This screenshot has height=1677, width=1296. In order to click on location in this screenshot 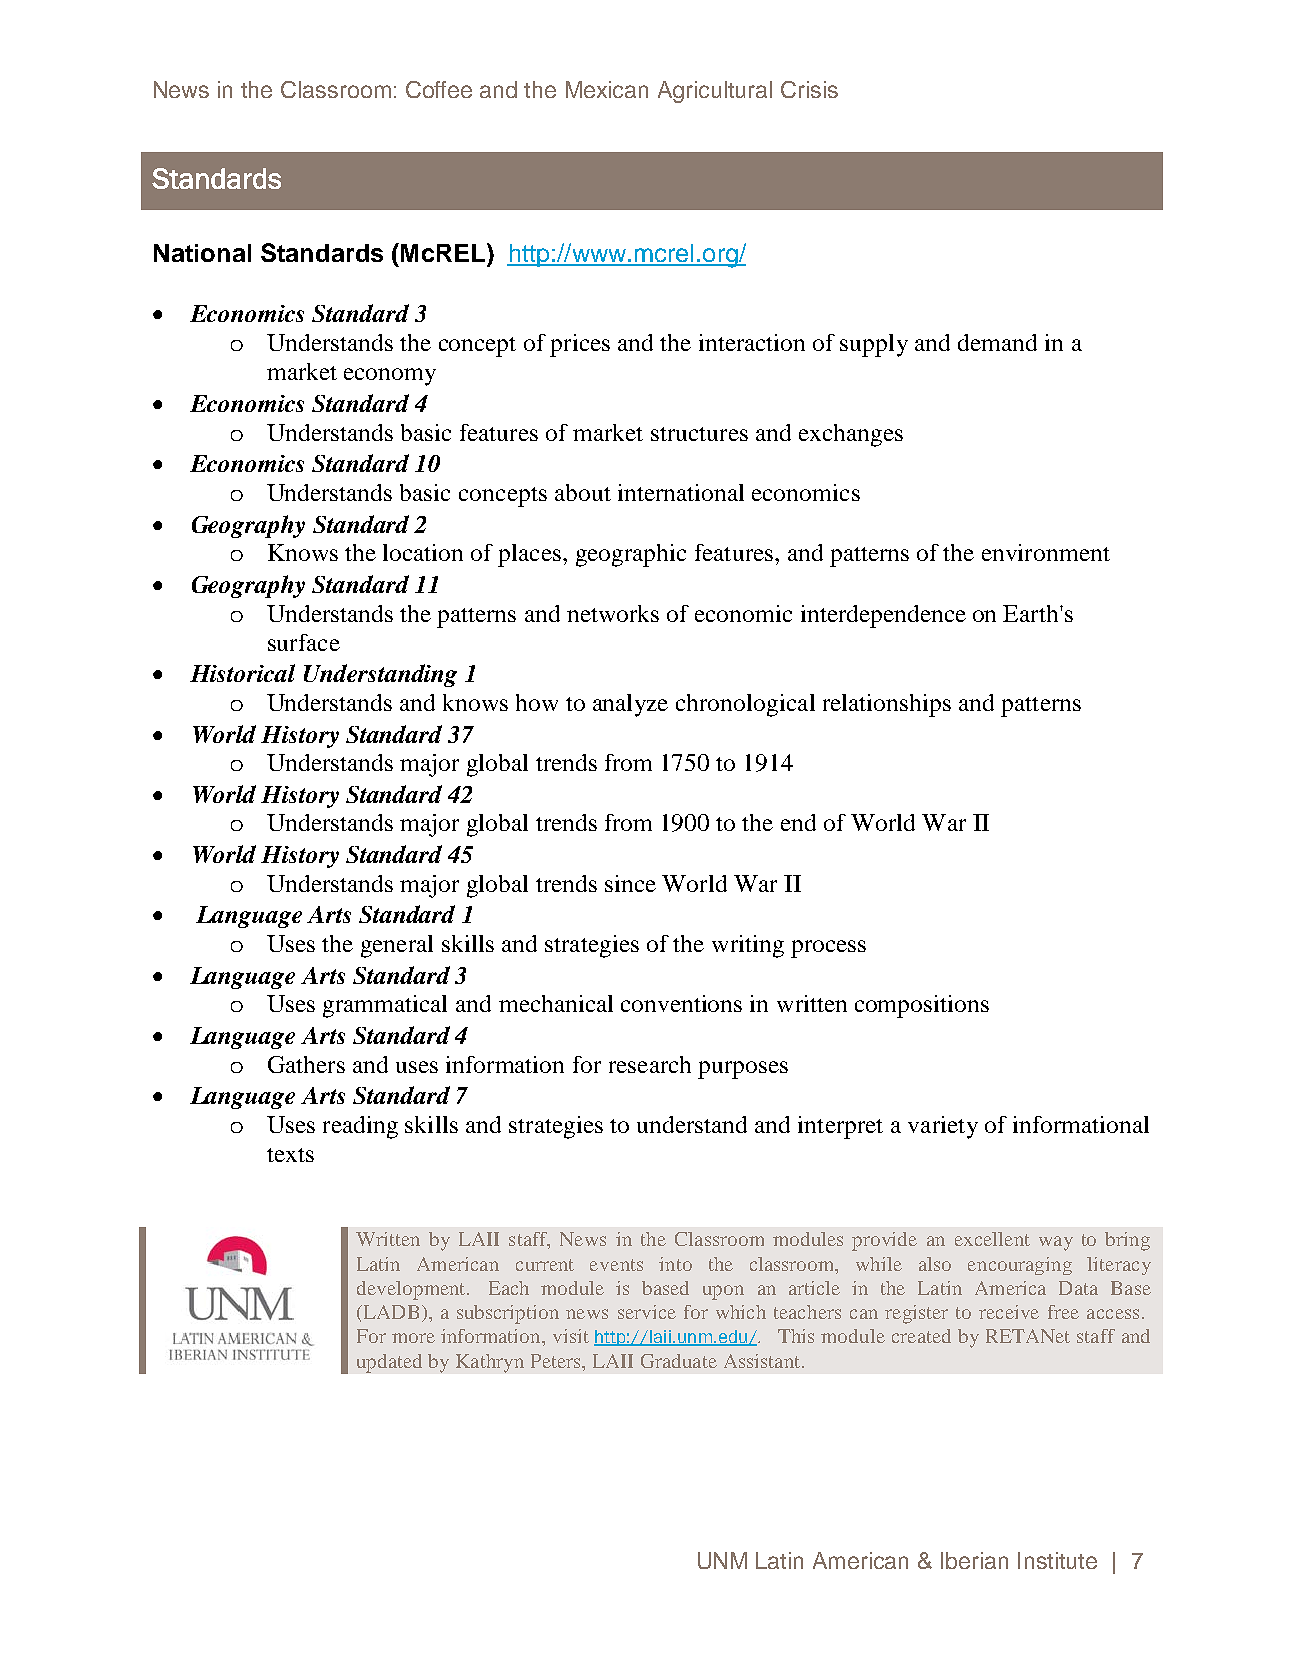, I will do `click(423, 552)`.
